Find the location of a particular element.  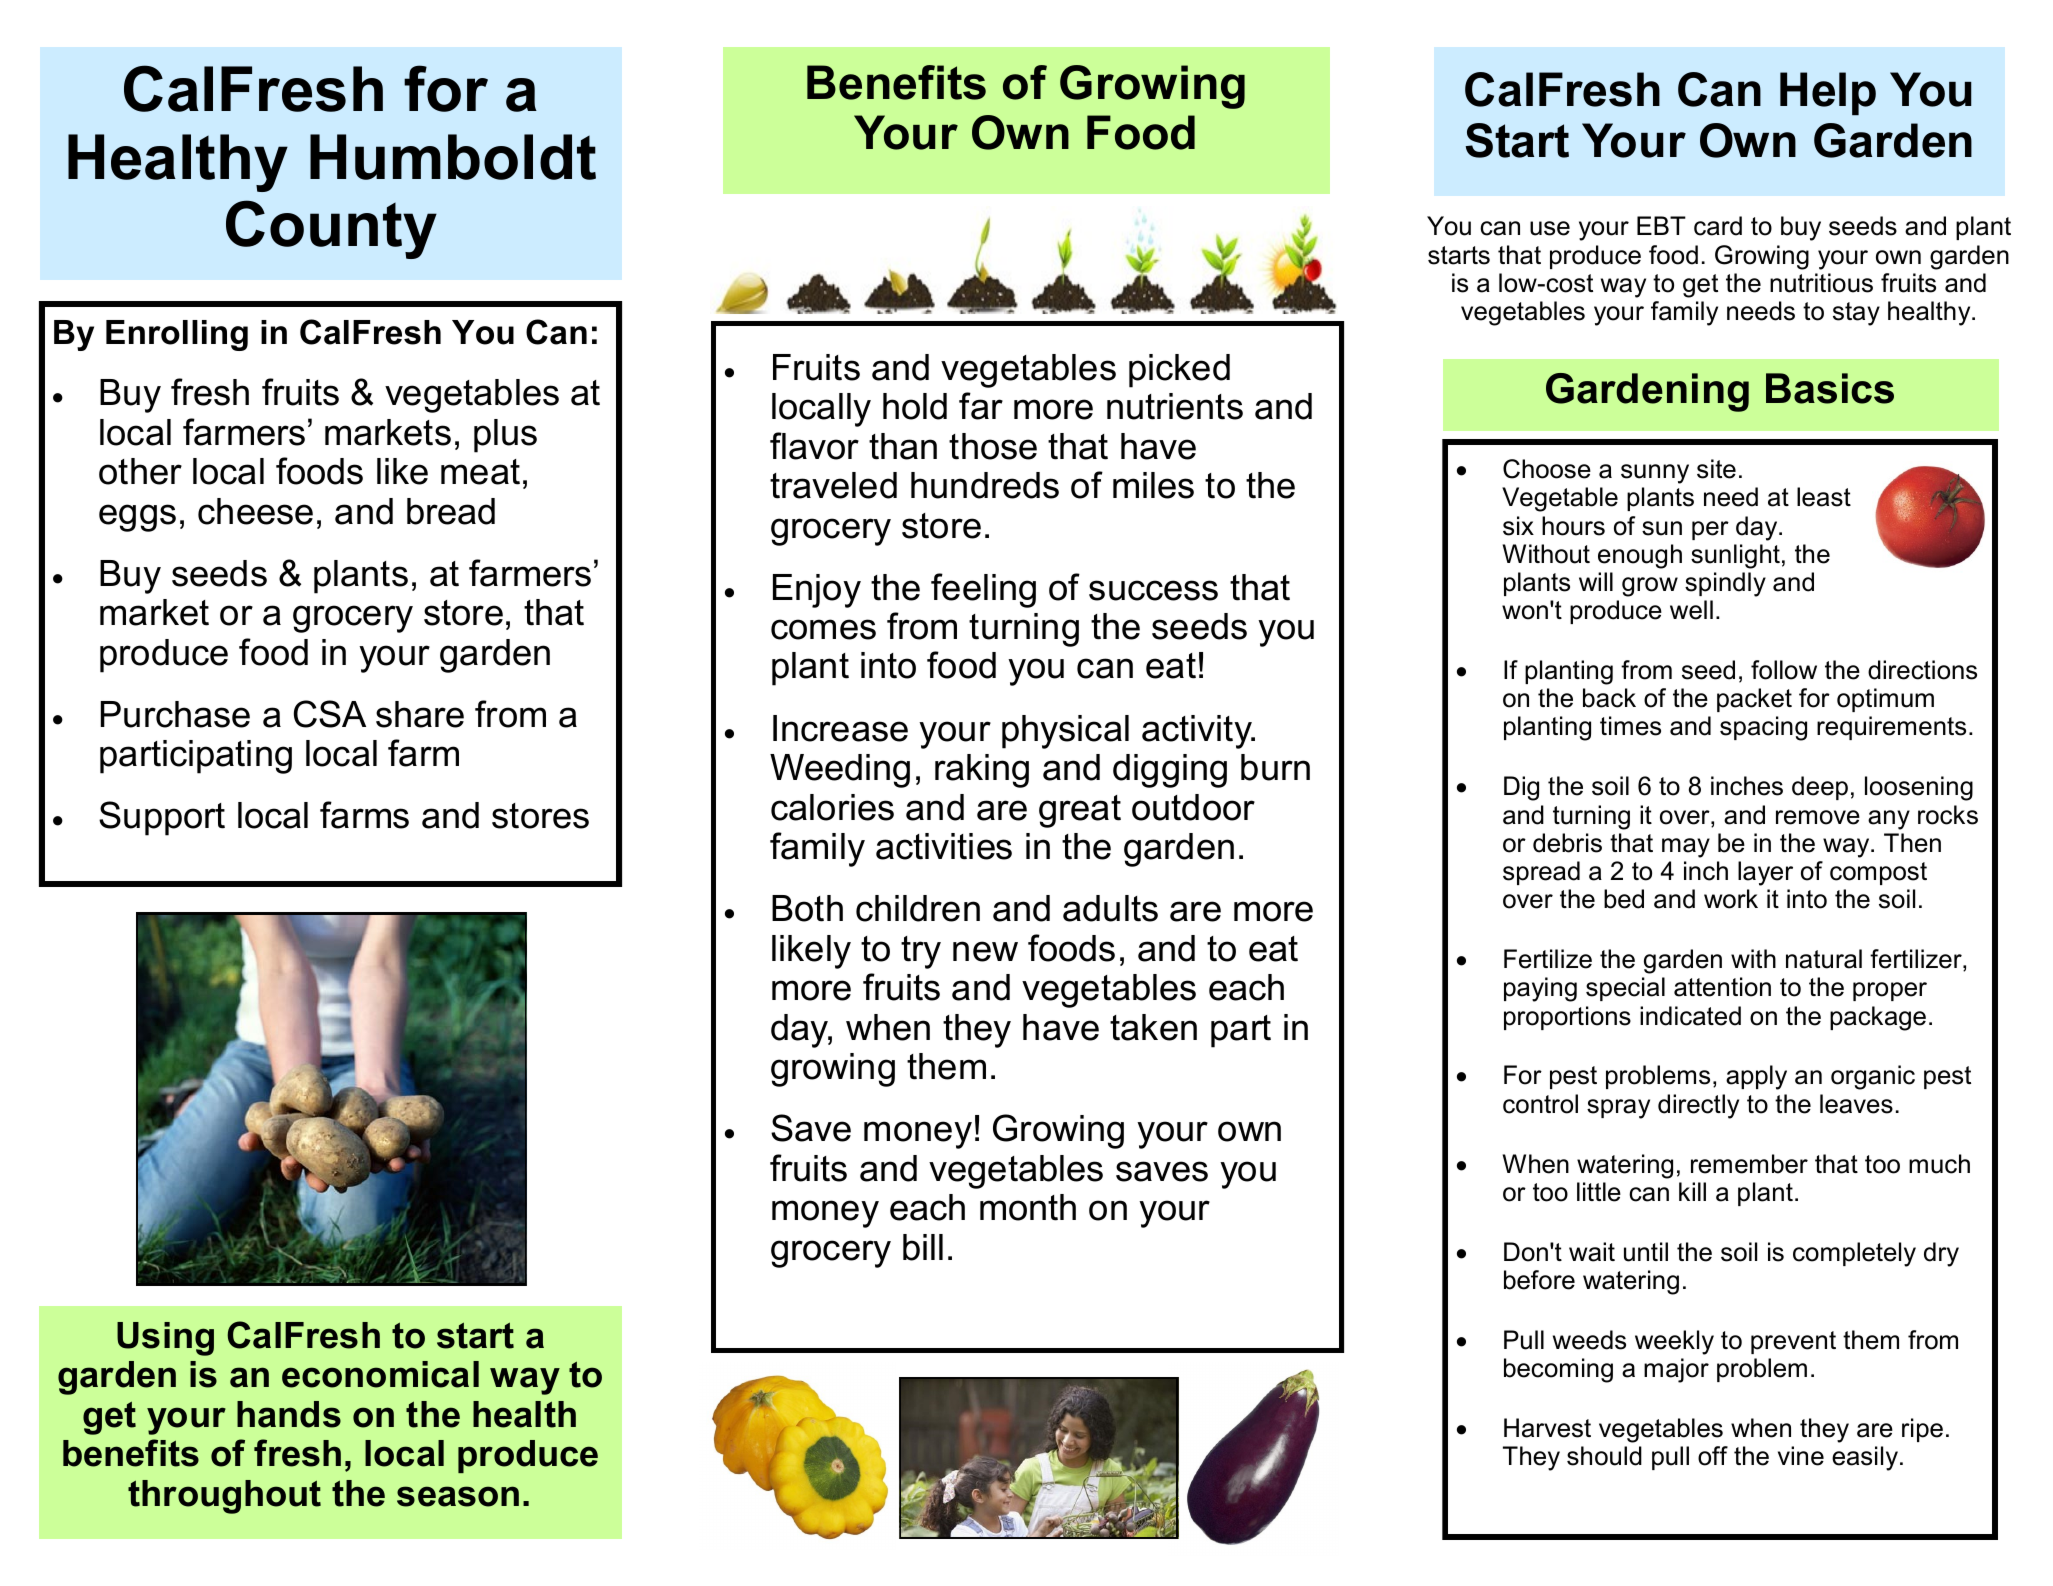

site is located at coordinates (1716, 469).
